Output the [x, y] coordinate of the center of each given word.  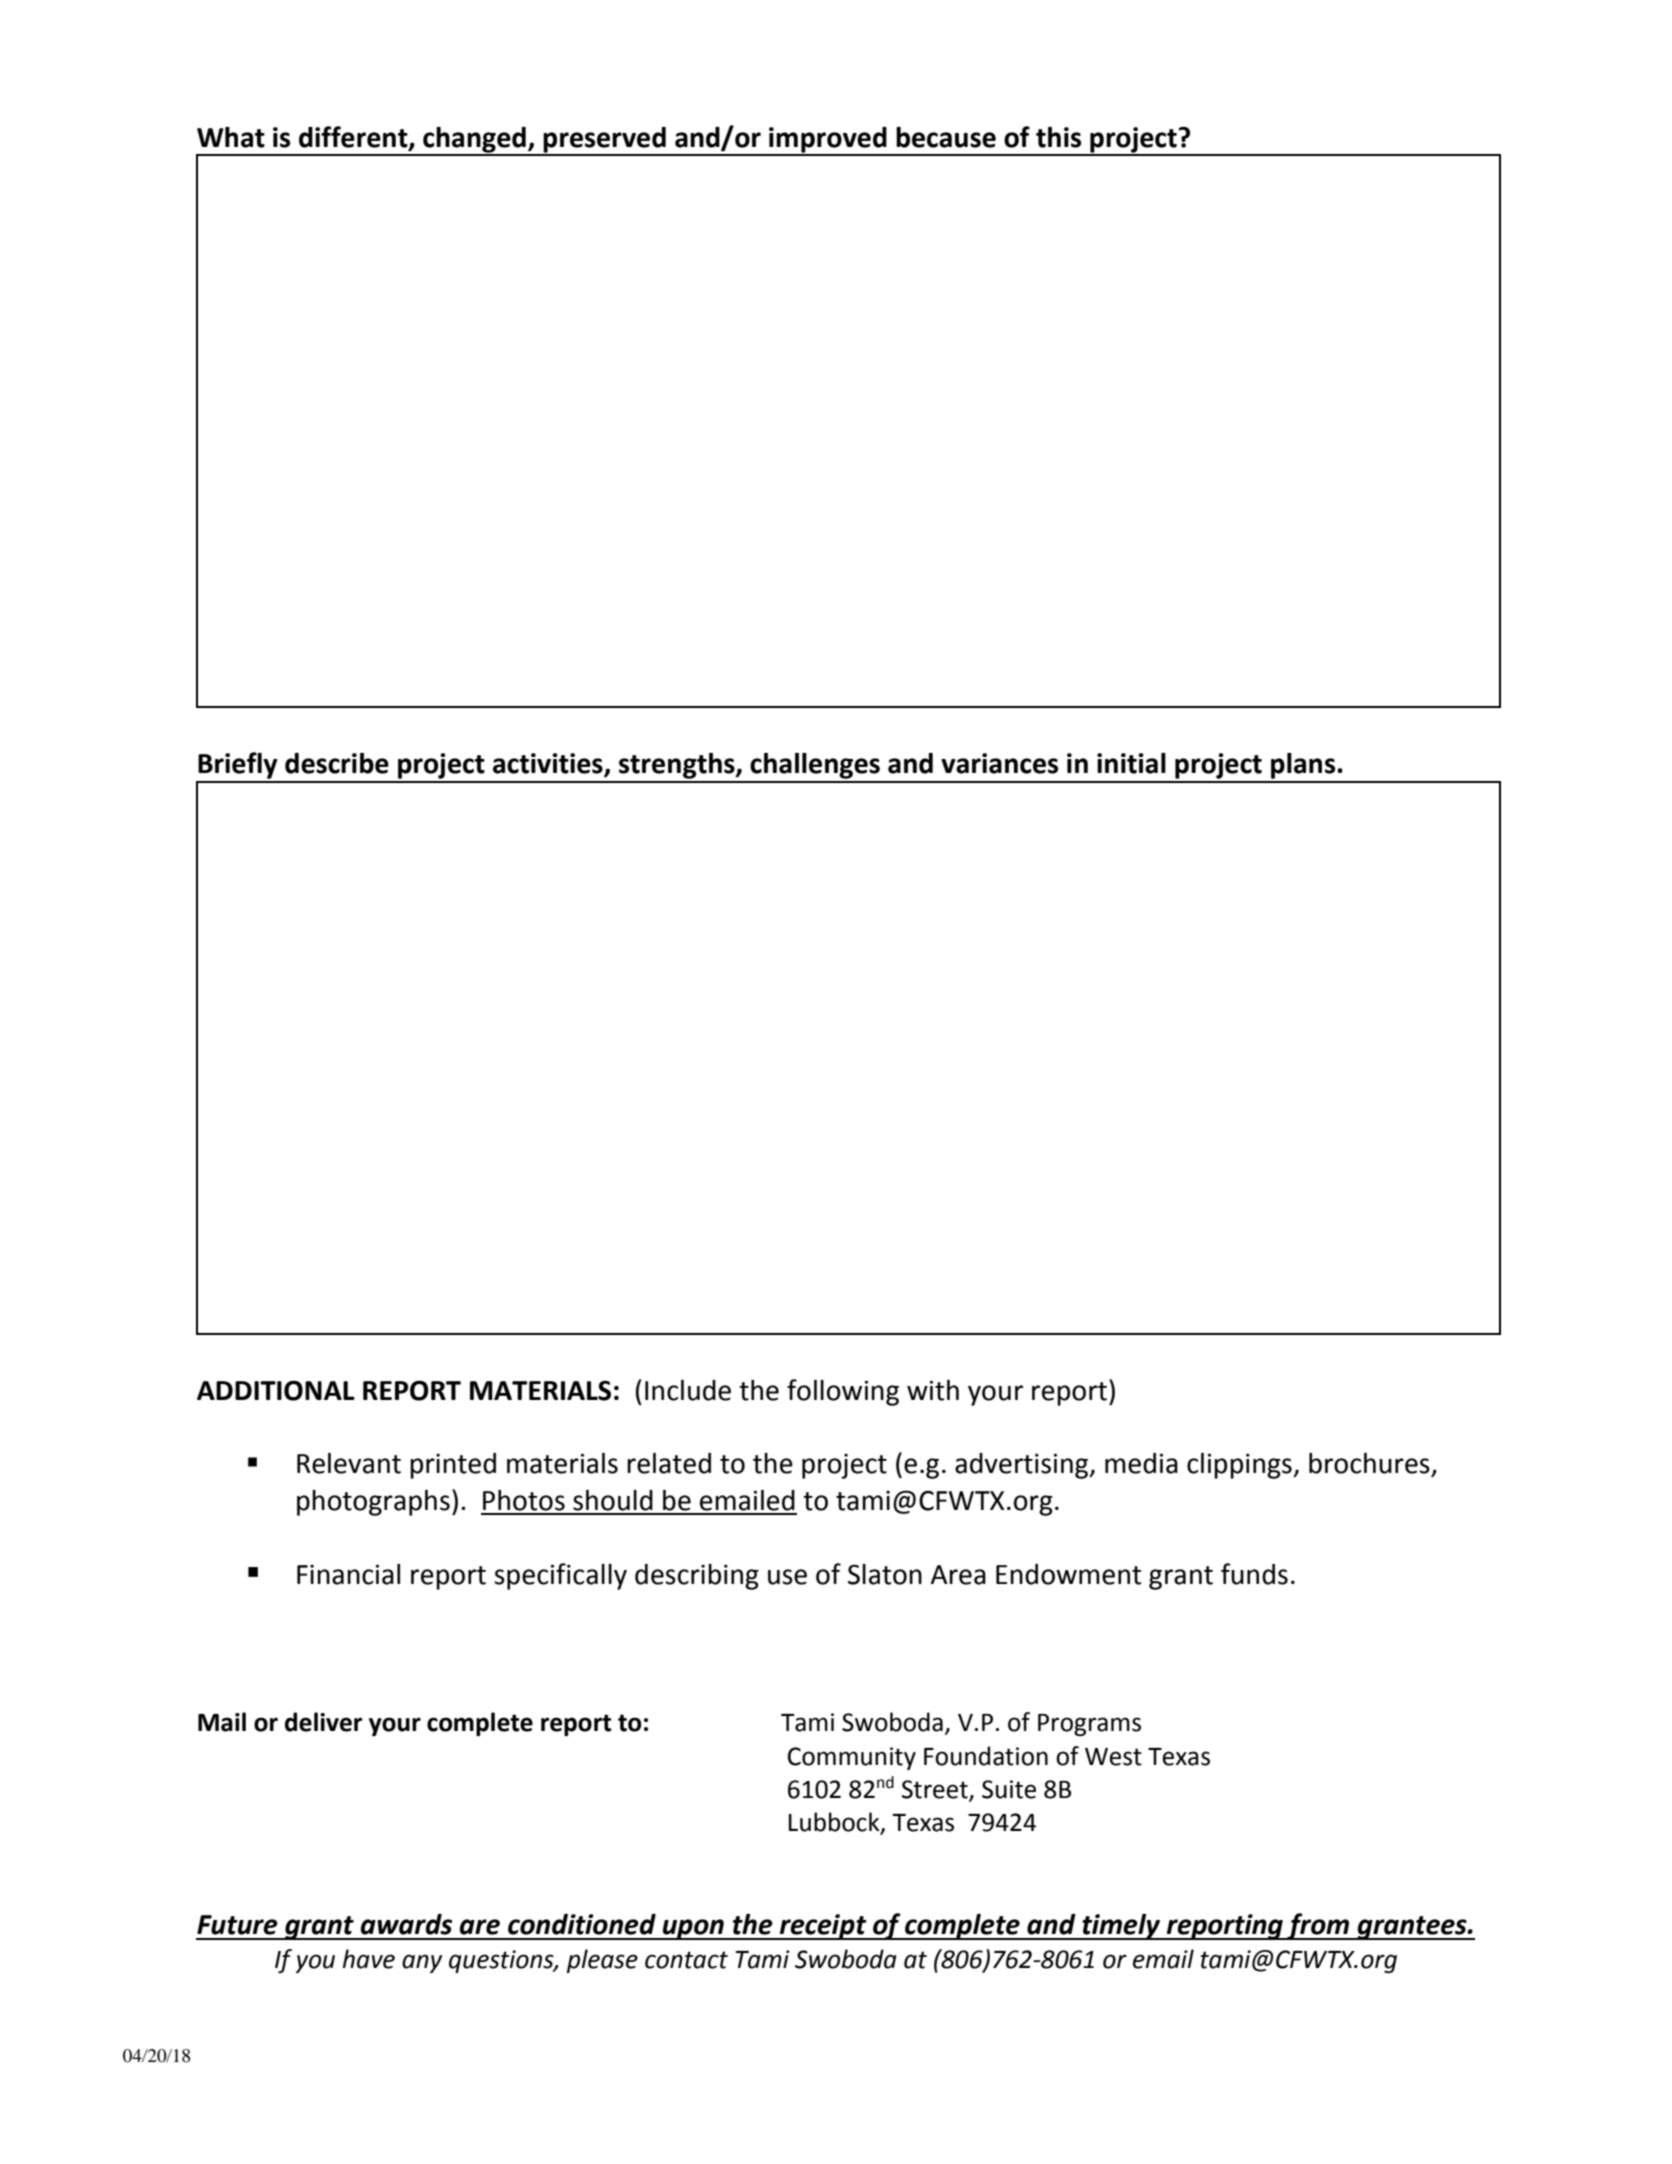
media [1141, 1463]
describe [337, 763]
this [1058, 137]
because [946, 137]
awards [406, 1924]
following [843, 1392]
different [354, 137]
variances [999, 763]
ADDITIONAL [276, 1390]
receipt [823, 1927]
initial [1131, 763]
